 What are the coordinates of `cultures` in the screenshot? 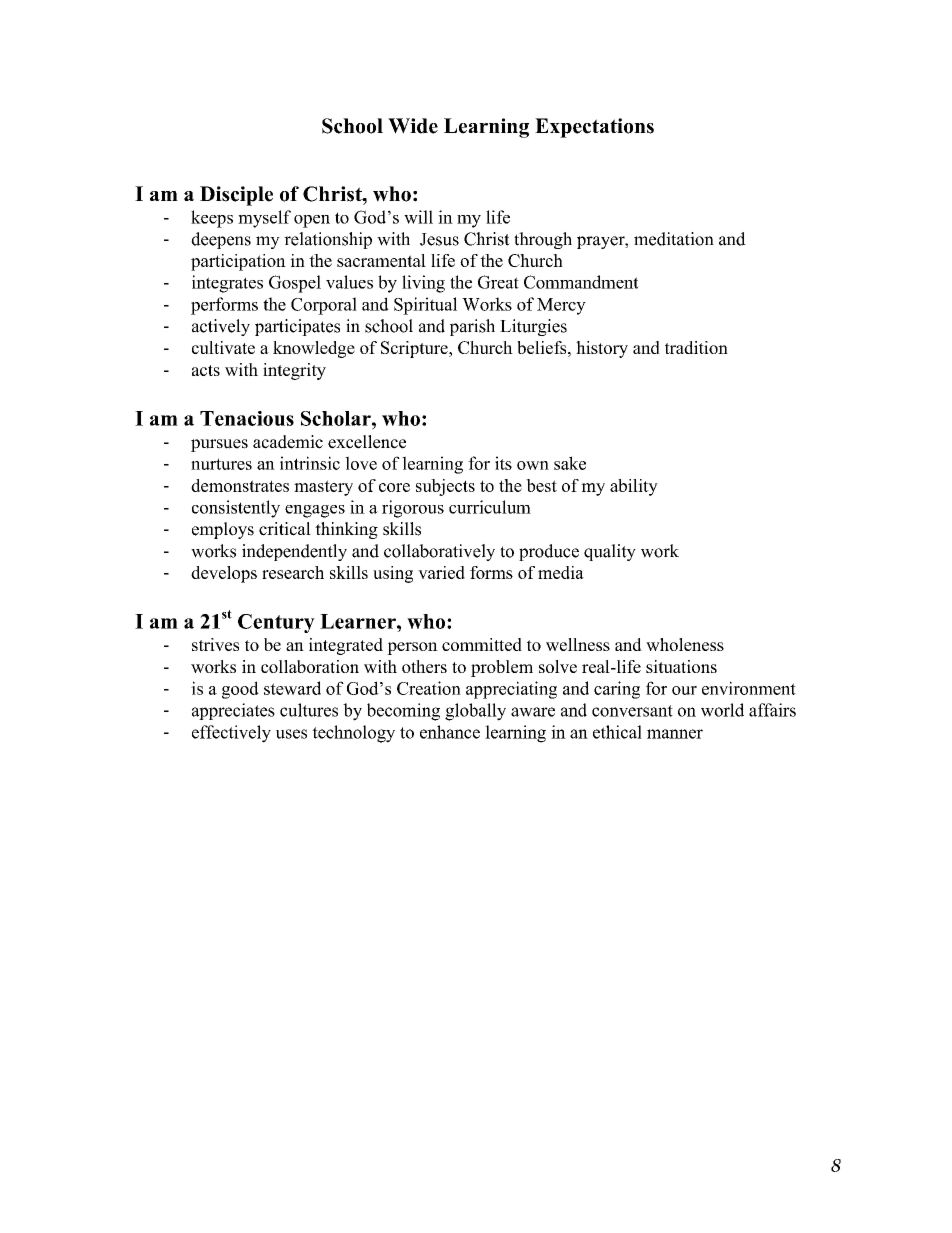 It's located at (309, 710).
